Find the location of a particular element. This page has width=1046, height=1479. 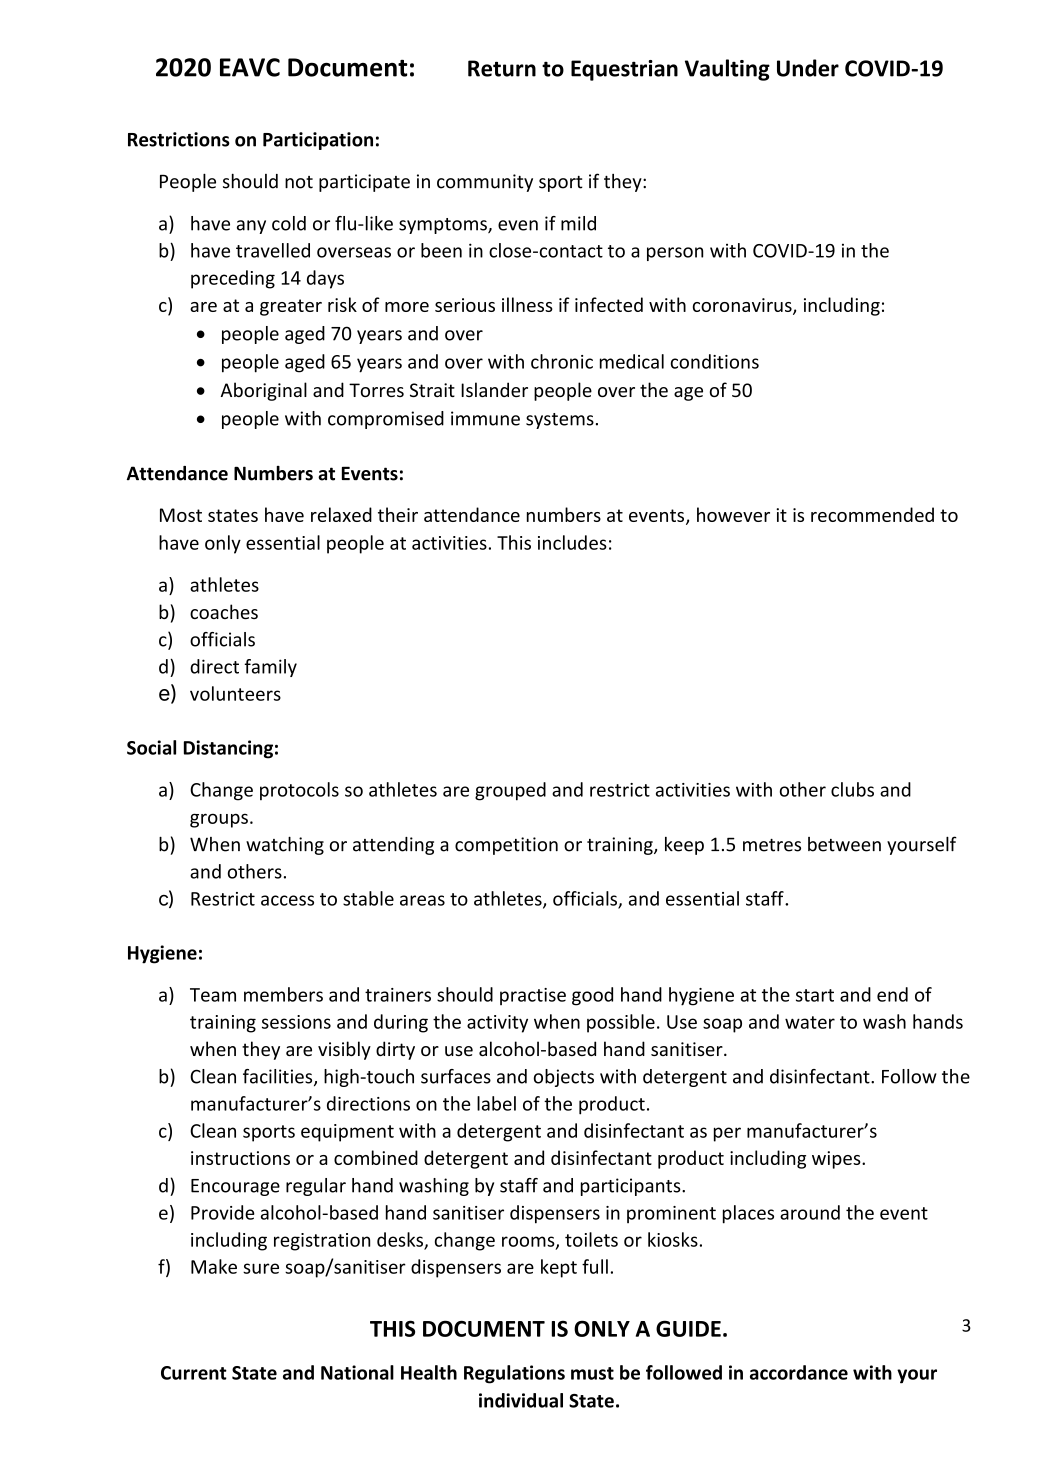

Current is located at coordinates (194, 1373).
